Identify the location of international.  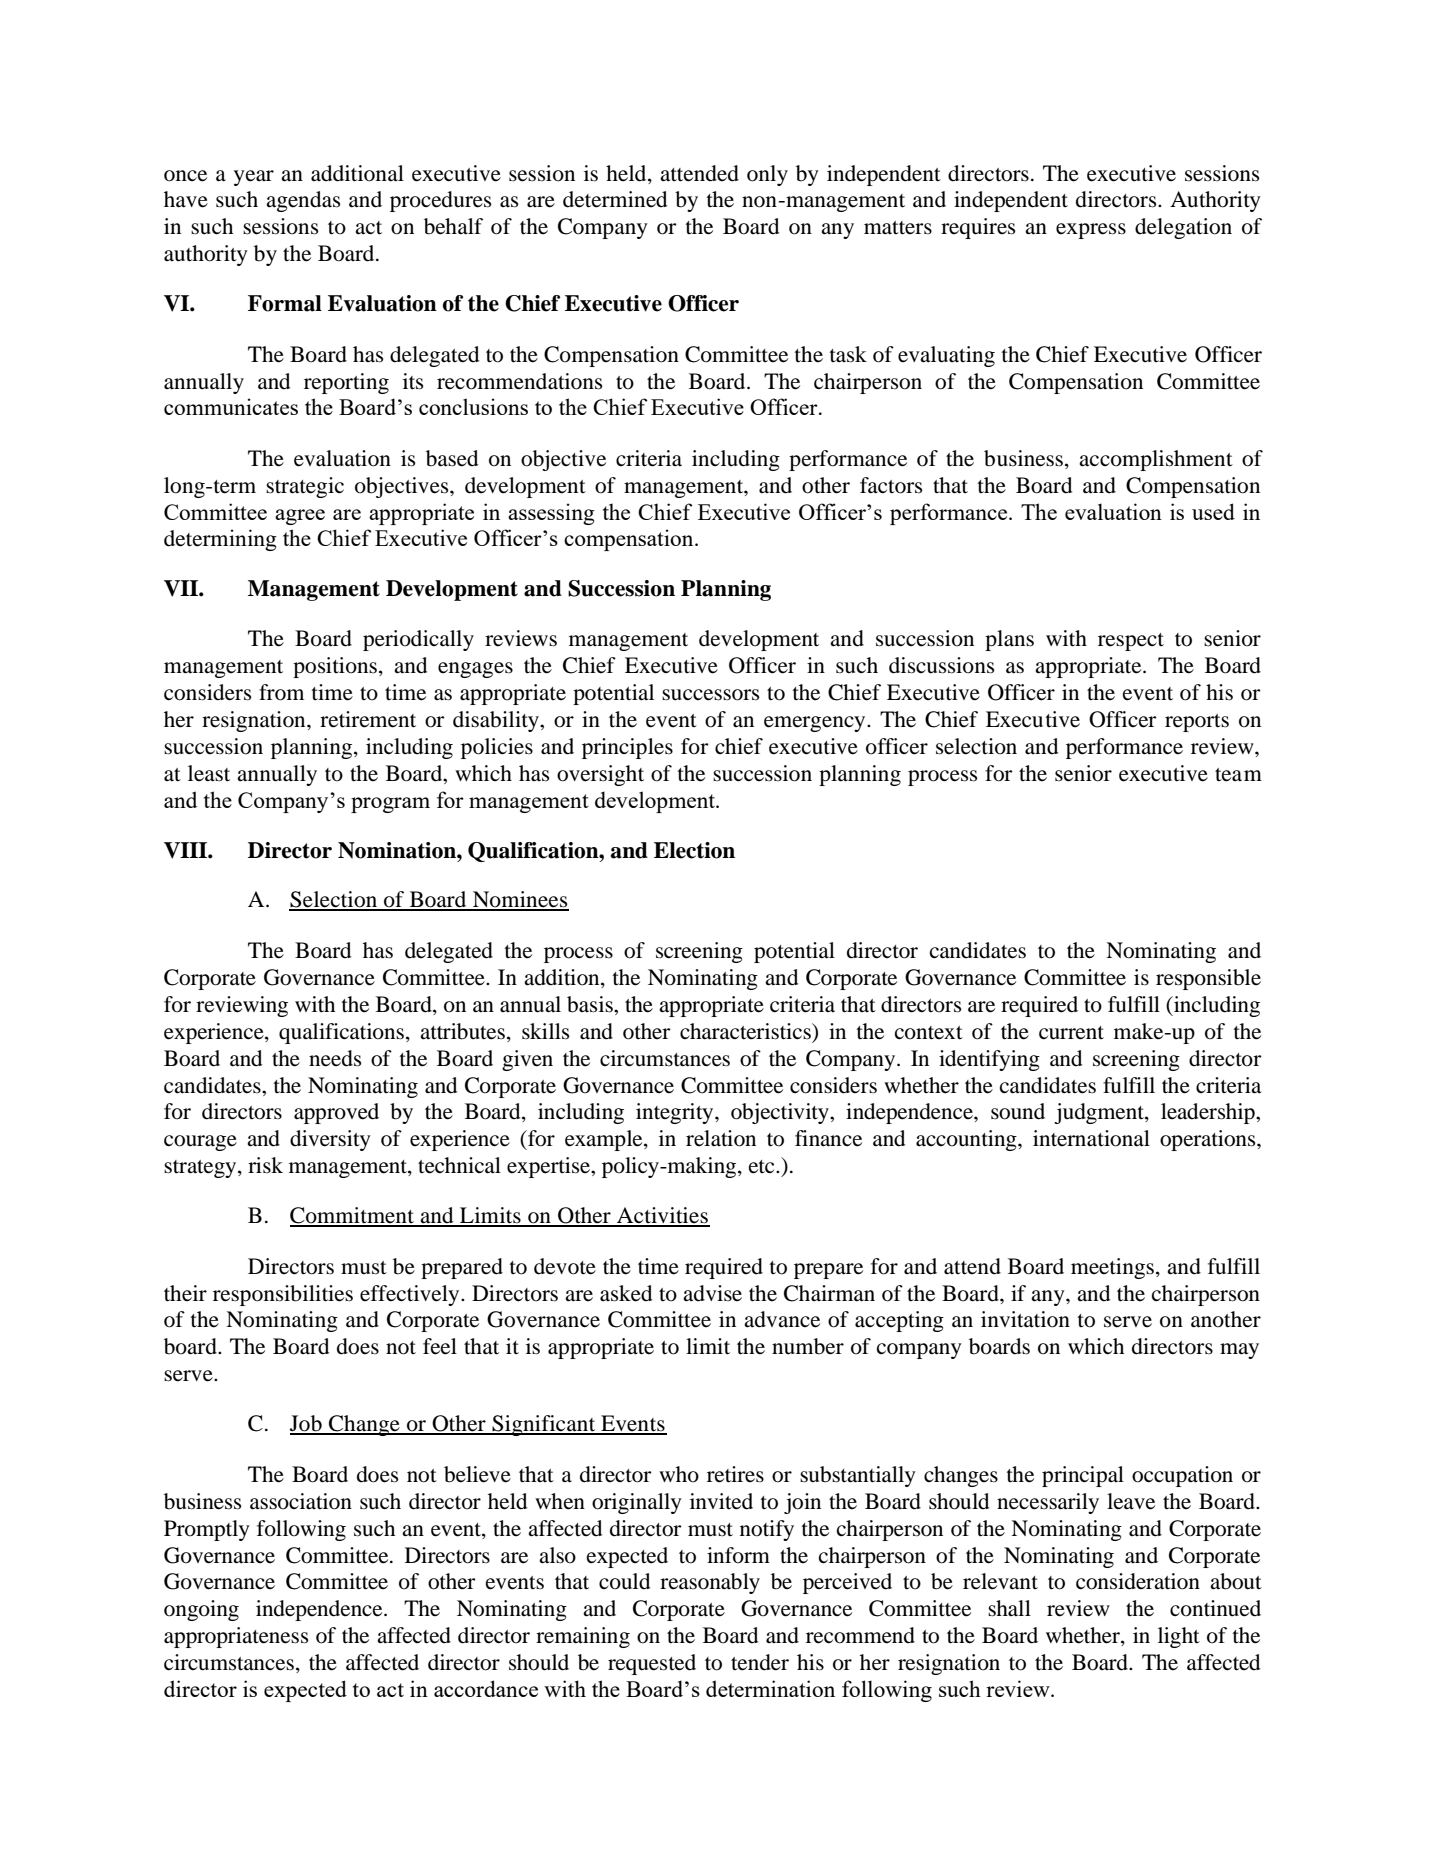
(1091, 1138).
